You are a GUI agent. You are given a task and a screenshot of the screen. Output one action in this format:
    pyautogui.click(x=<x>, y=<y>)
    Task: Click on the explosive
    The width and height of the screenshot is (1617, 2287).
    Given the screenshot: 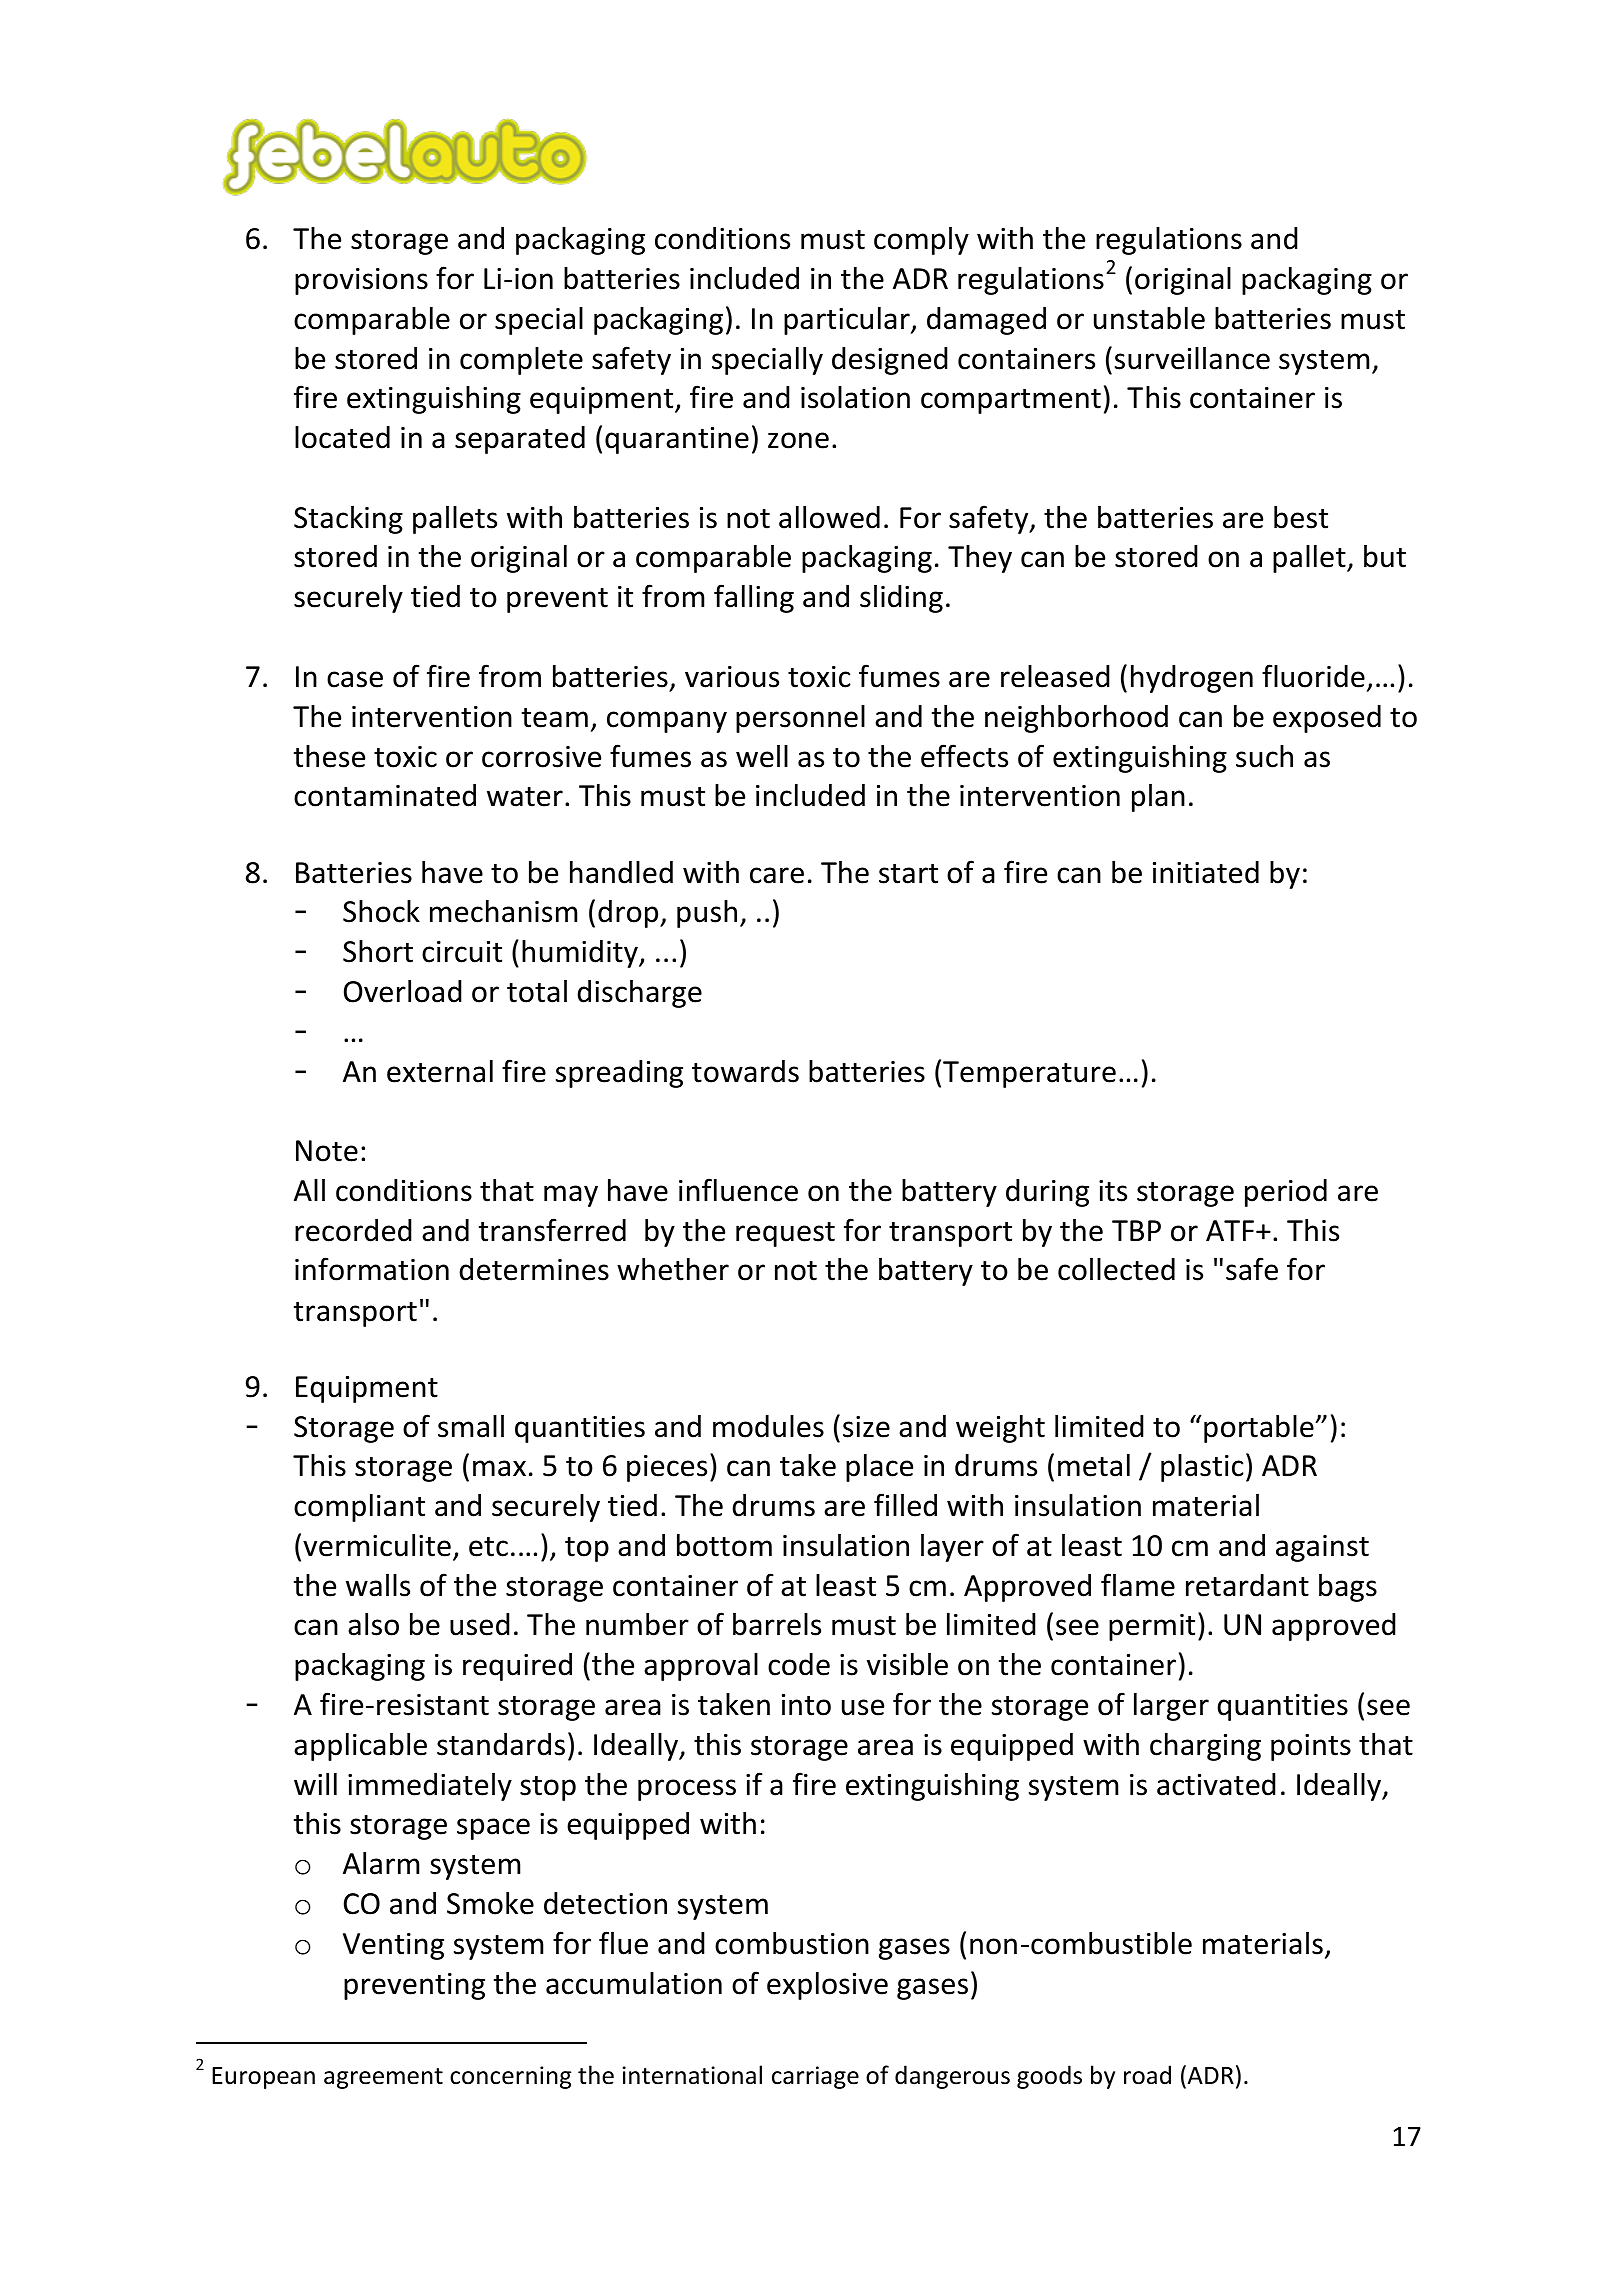 What is the action you would take?
    pyautogui.click(x=827, y=1986)
